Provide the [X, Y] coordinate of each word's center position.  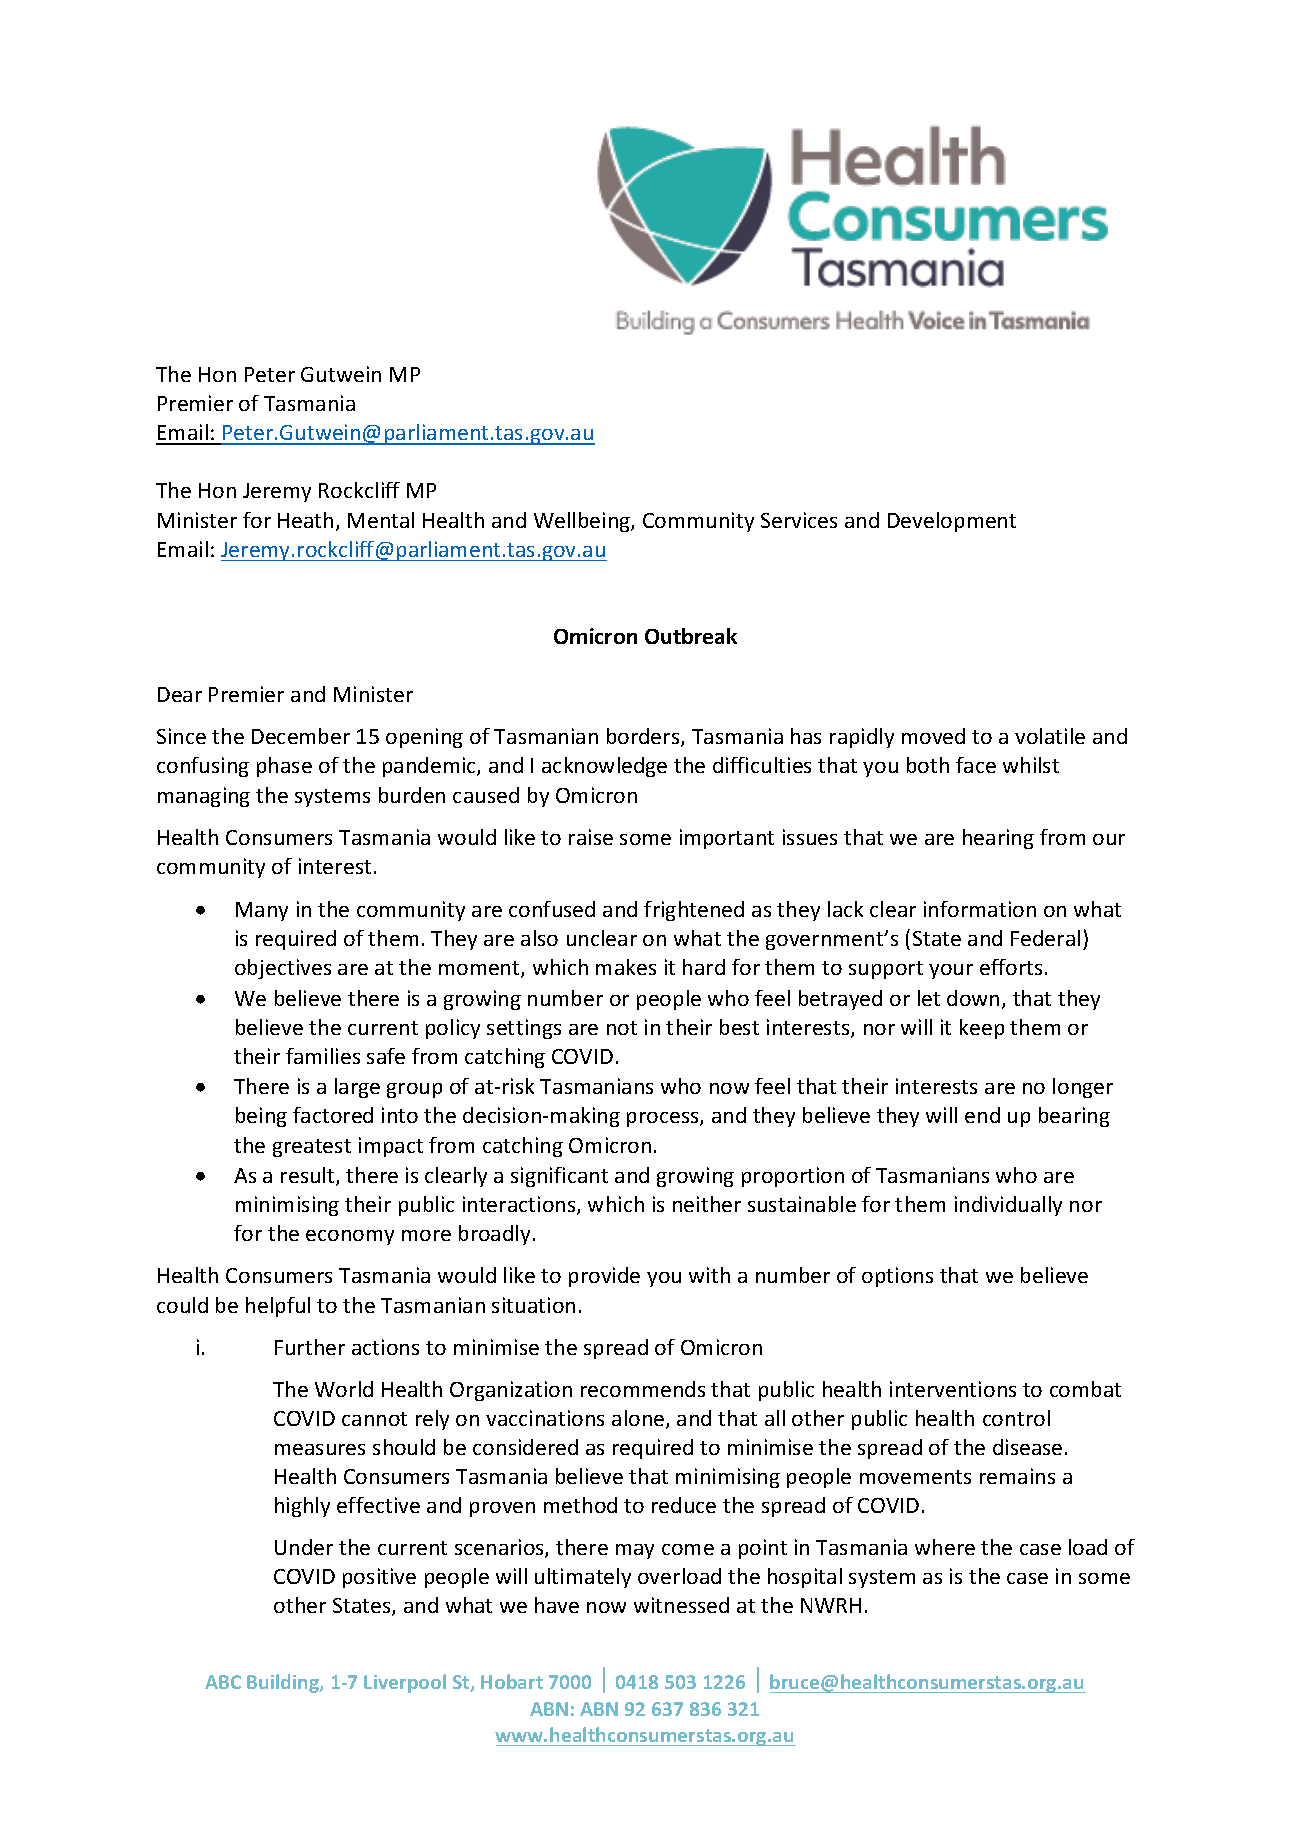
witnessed [681, 1605]
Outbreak [691, 636]
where [945, 1547]
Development [952, 522]
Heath [305, 520]
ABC [223, 1682]
